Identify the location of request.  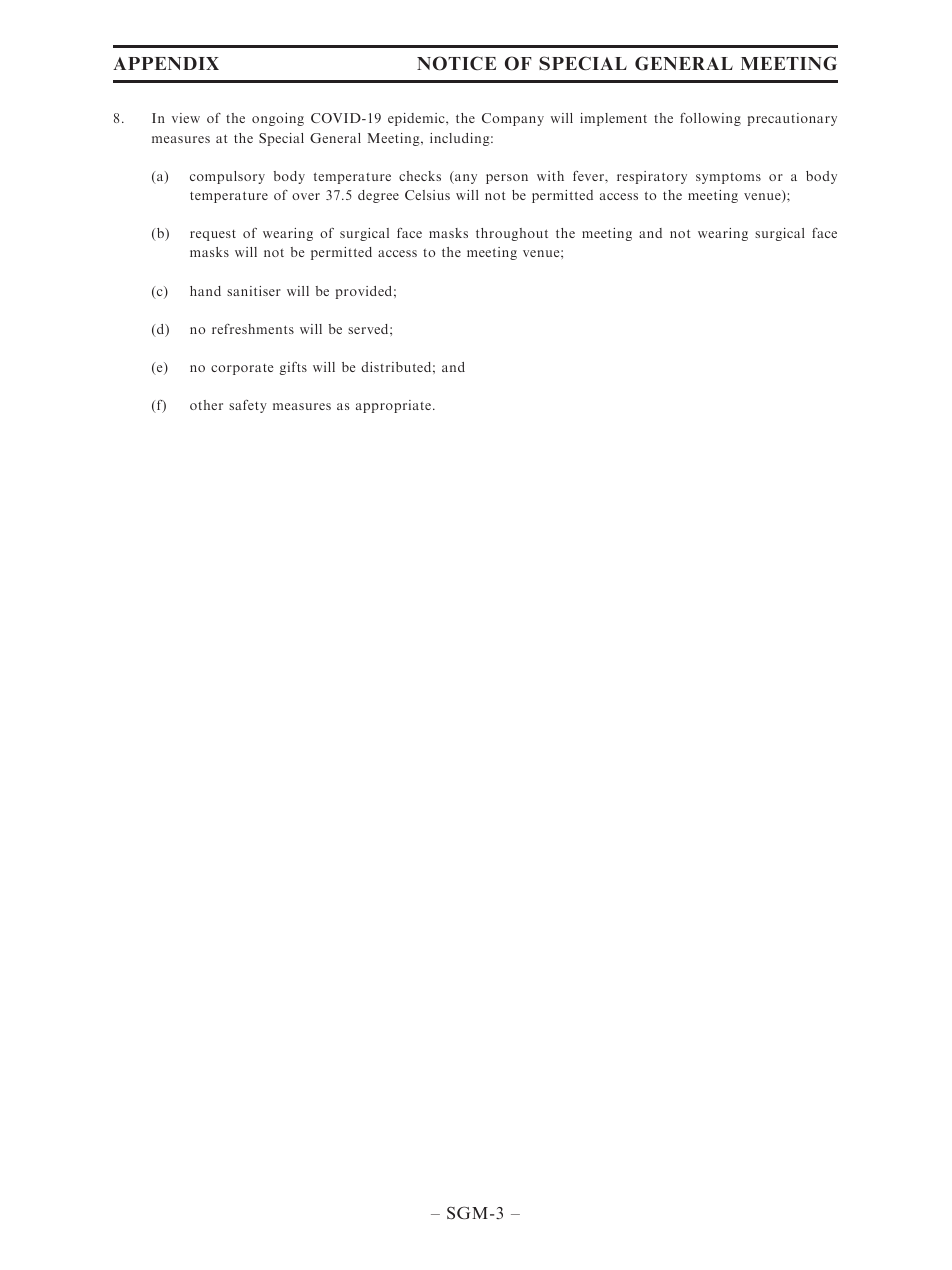
(213, 235).
